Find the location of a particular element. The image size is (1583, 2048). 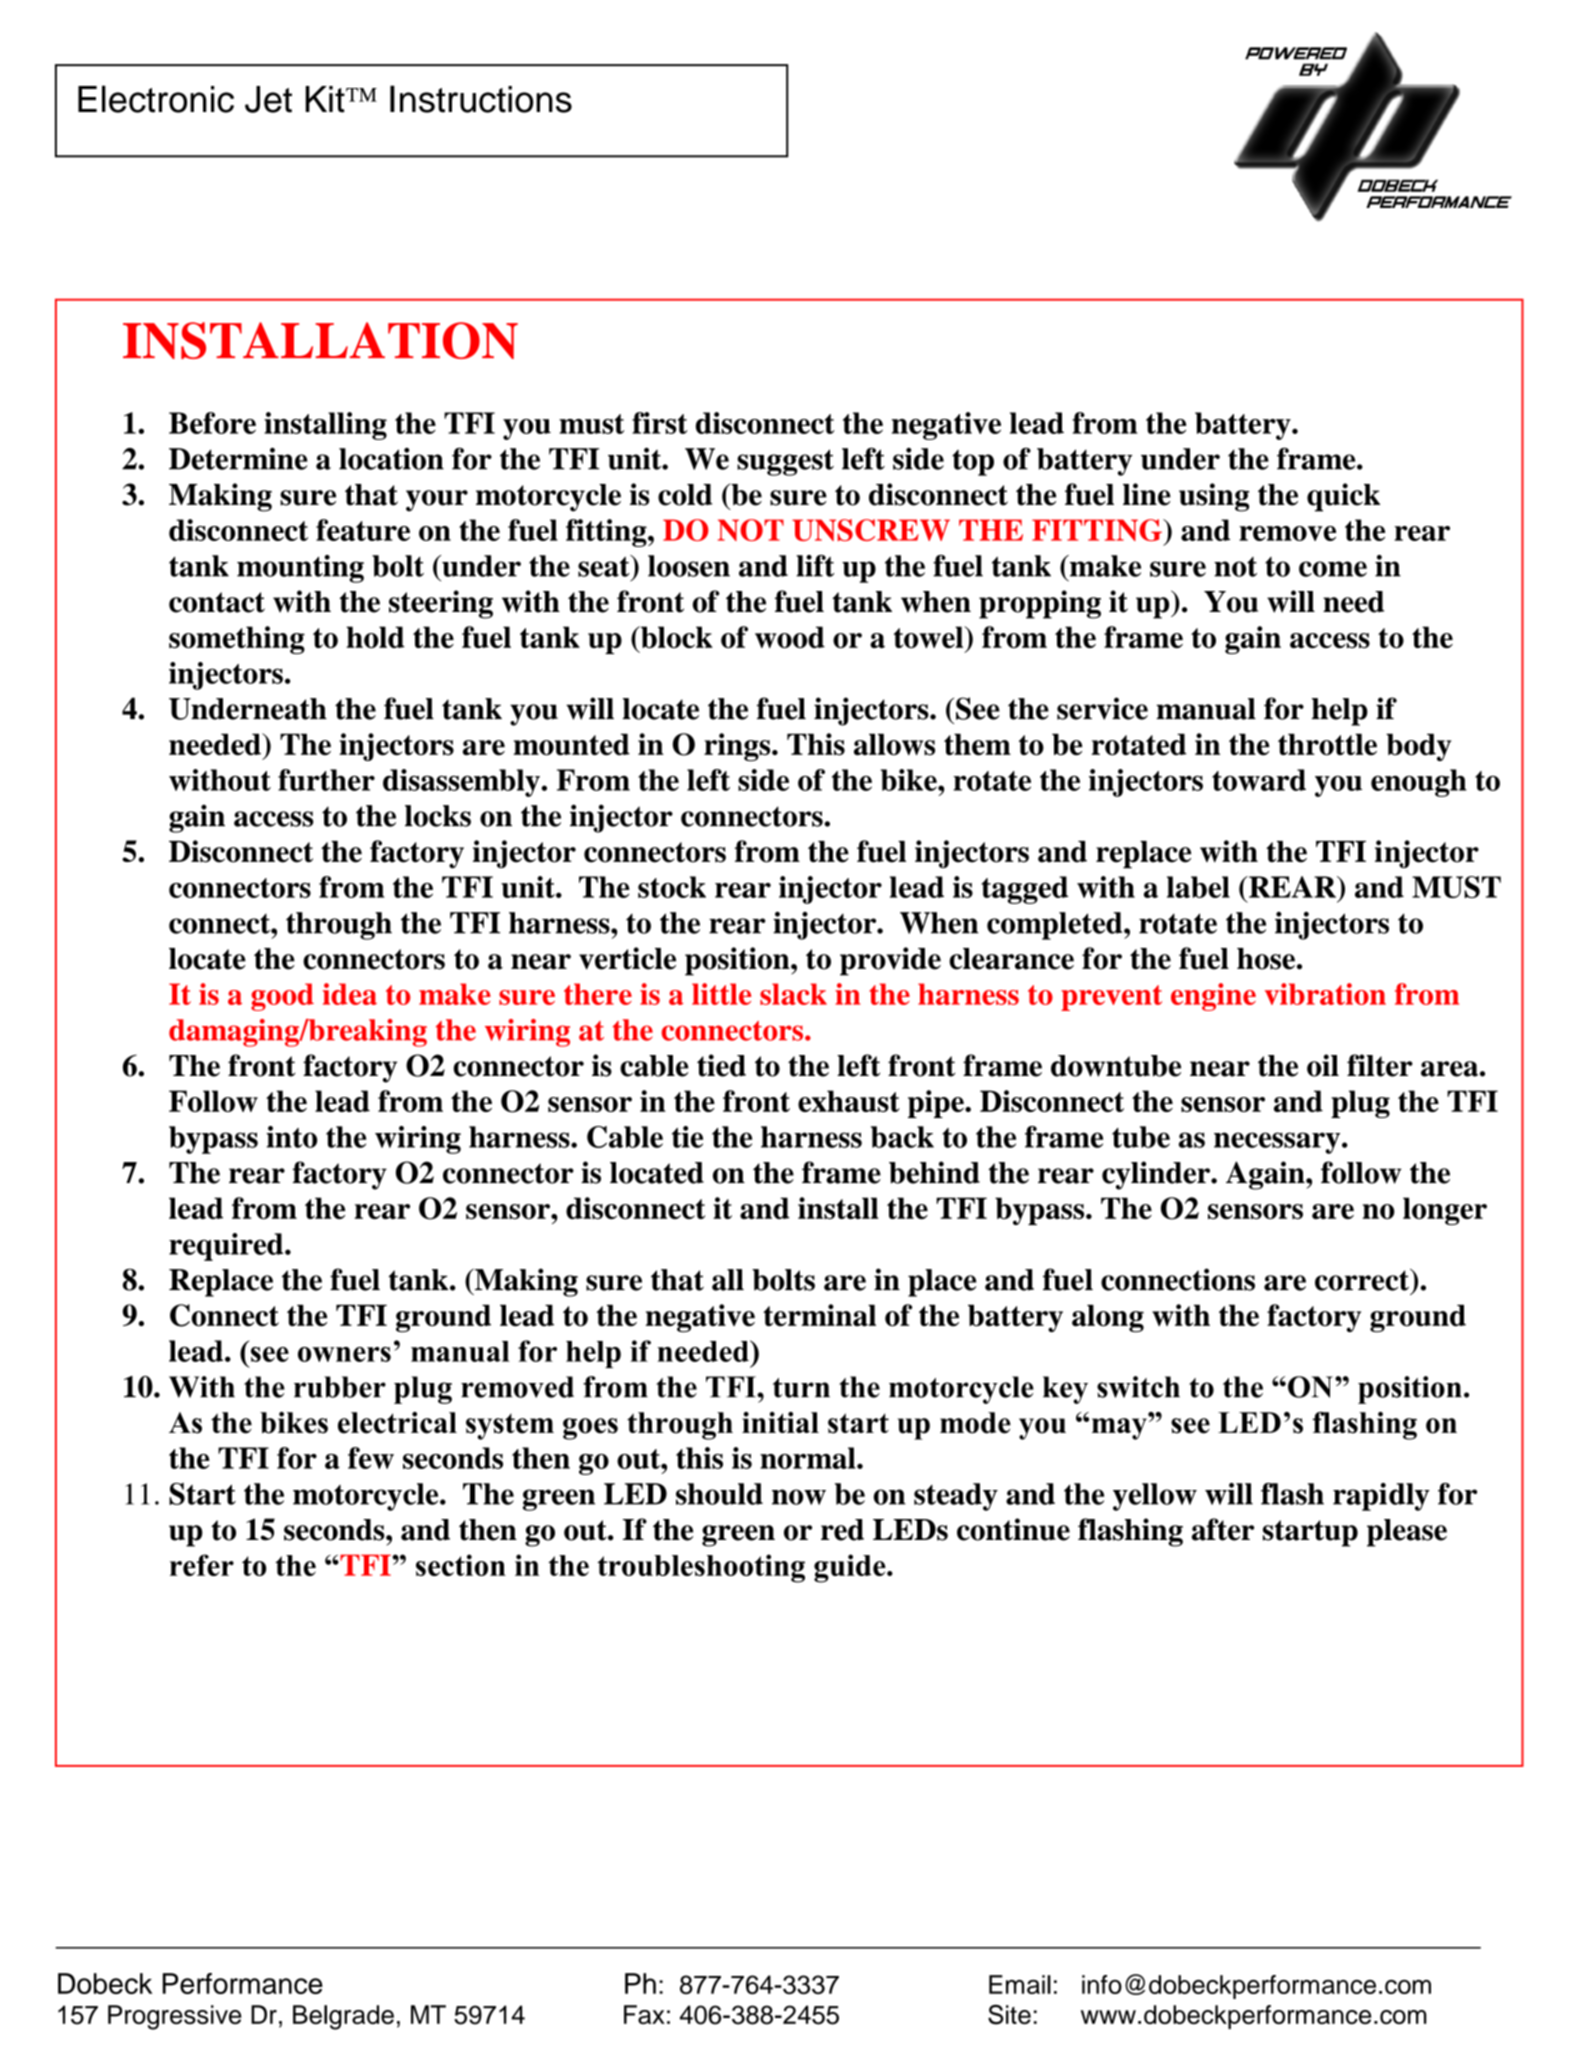

few is located at coordinates (371, 1458).
